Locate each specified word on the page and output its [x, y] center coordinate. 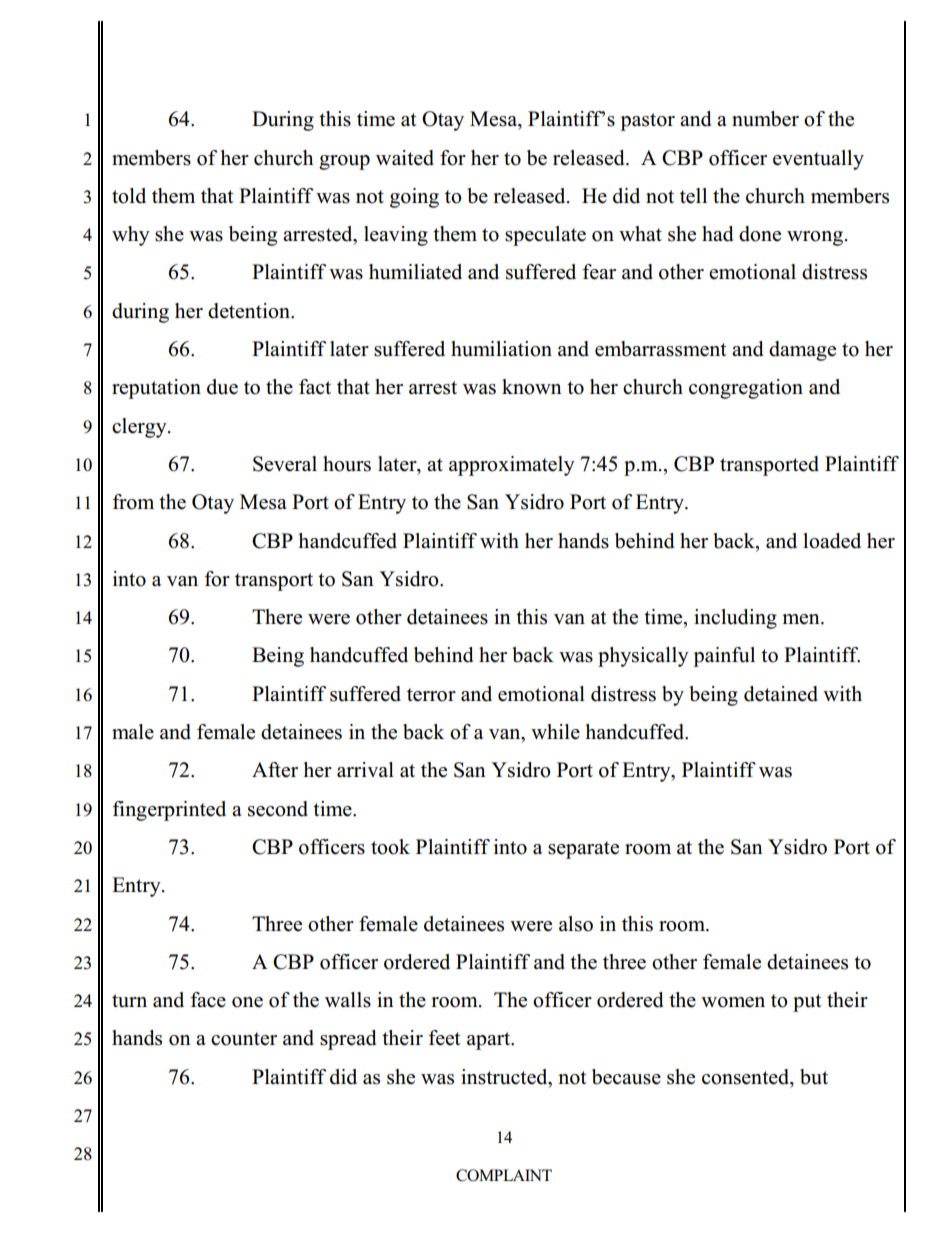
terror [431, 695]
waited [405, 158]
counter [244, 1039]
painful [724, 657]
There [277, 617]
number [765, 119]
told [129, 196]
